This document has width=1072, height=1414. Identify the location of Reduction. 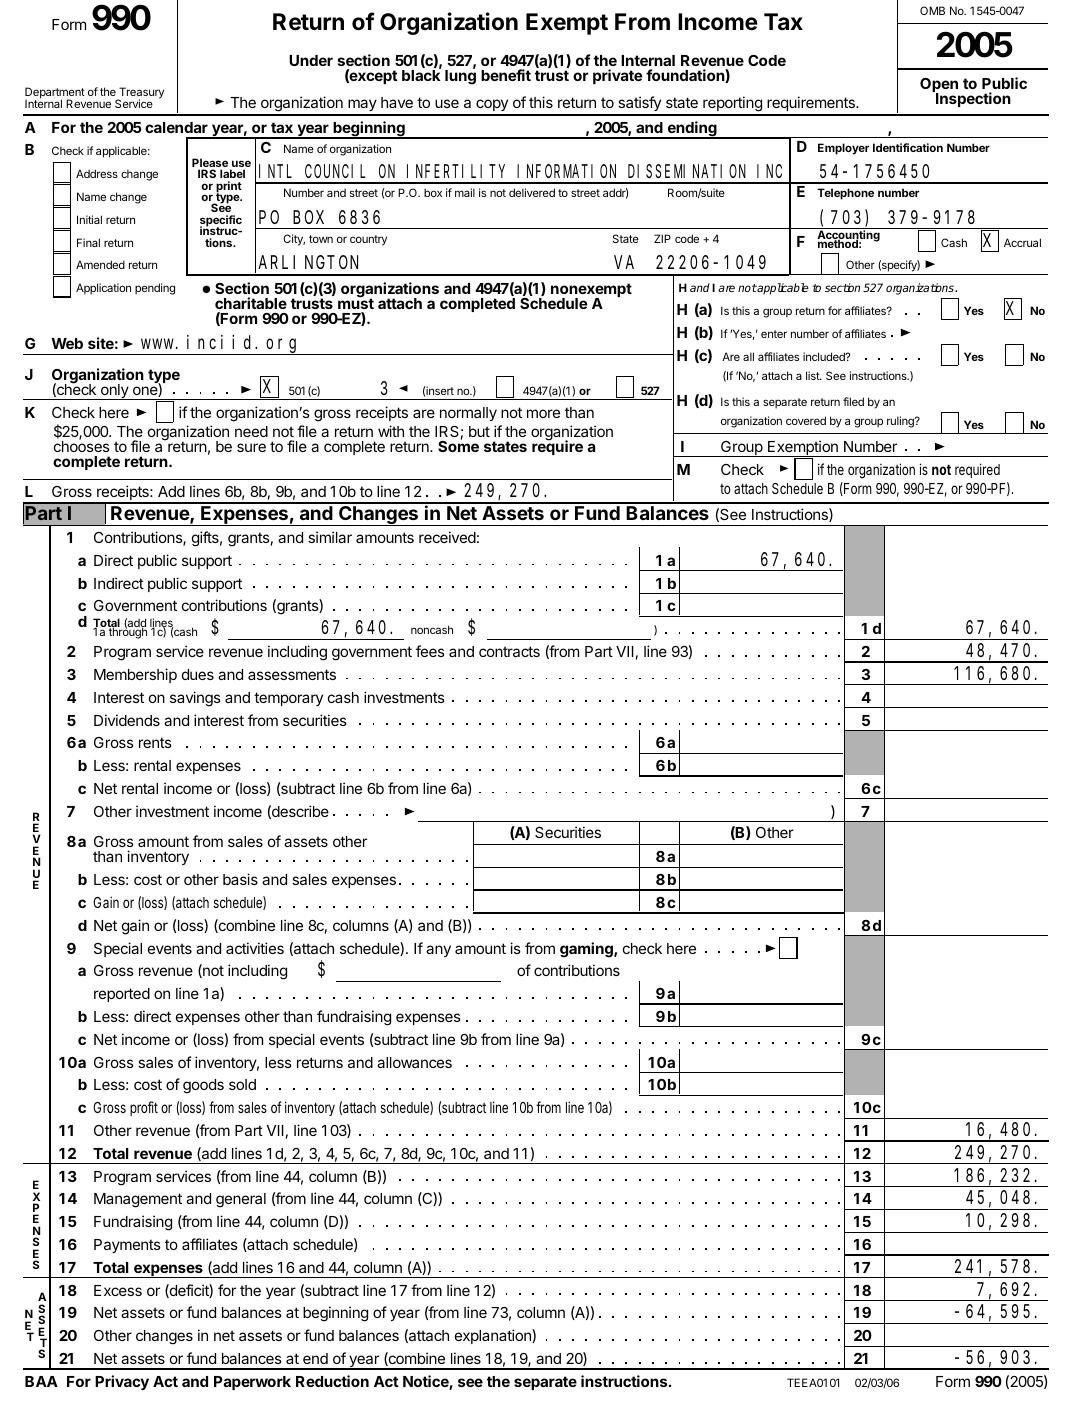
(332, 1381).
